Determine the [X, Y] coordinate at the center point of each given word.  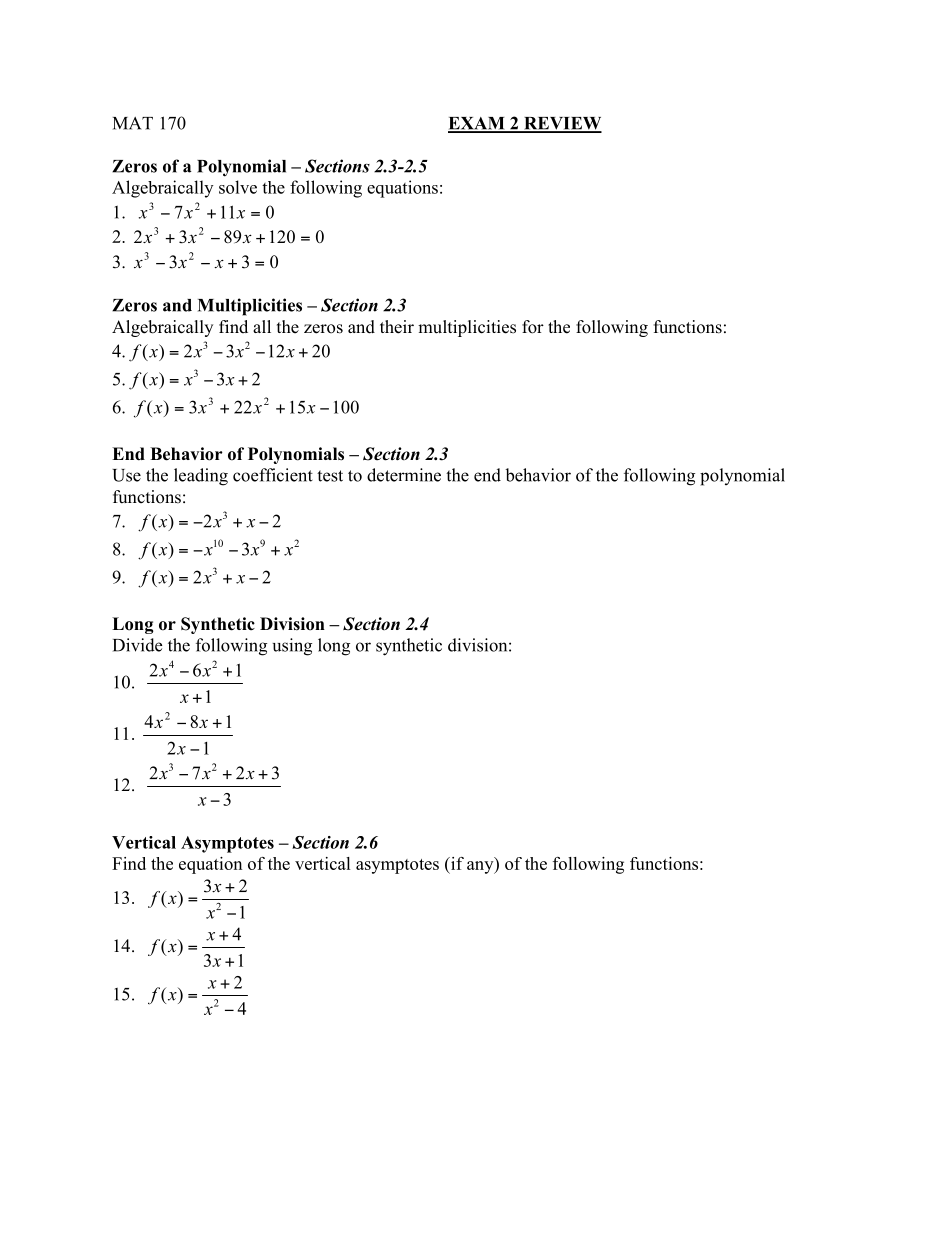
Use [126, 475]
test [330, 476]
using [292, 647]
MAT [133, 123]
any [481, 867]
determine [404, 475]
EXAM [477, 124]
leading [201, 477]
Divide [137, 645]
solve [238, 187]
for [533, 327]
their [397, 327]
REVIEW [562, 124]
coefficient [273, 475]
